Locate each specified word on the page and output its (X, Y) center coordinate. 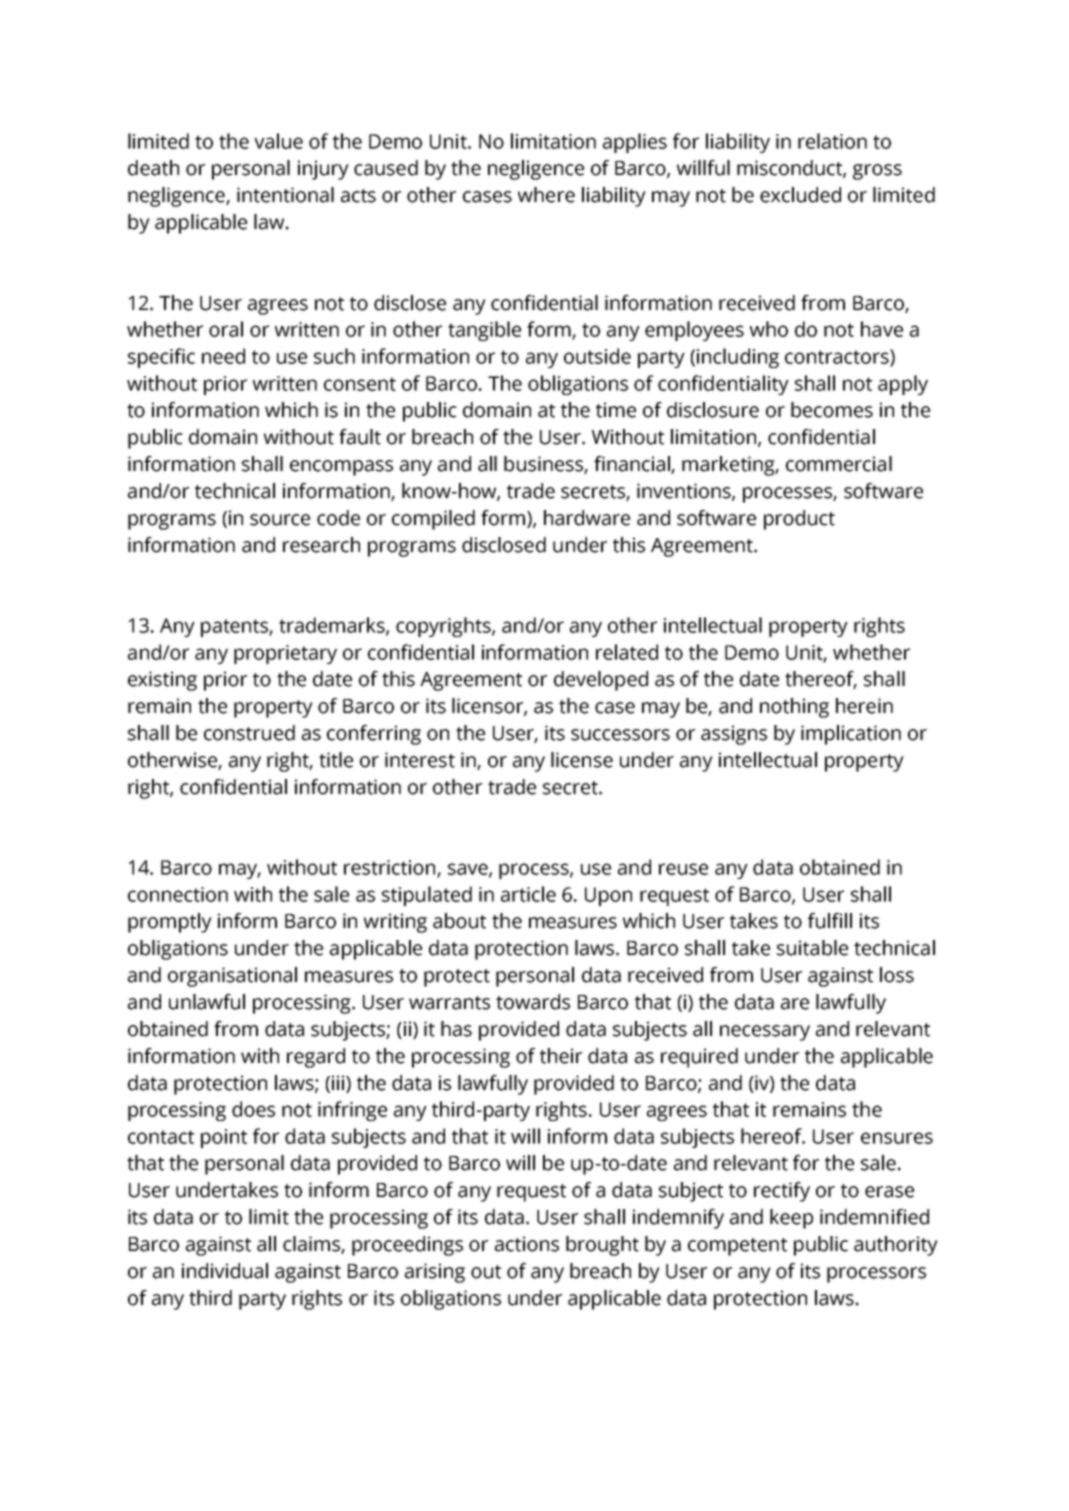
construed (249, 733)
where (546, 195)
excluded (800, 195)
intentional (285, 195)
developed (601, 681)
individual (225, 1271)
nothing (794, 708)
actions (527, 1244)
